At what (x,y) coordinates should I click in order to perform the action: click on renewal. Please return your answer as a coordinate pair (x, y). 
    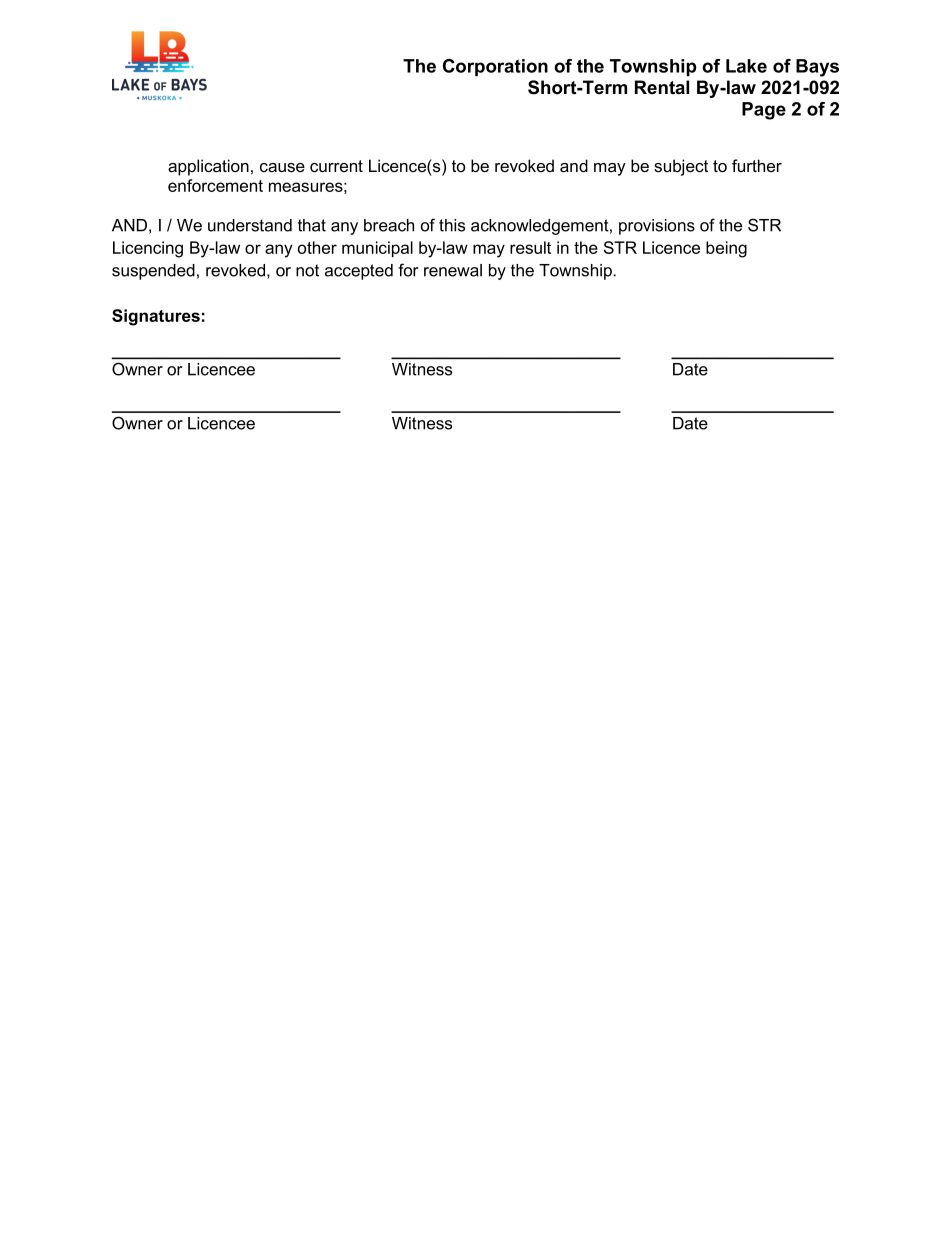
    Looking at the image, I should click on (453, 270).
